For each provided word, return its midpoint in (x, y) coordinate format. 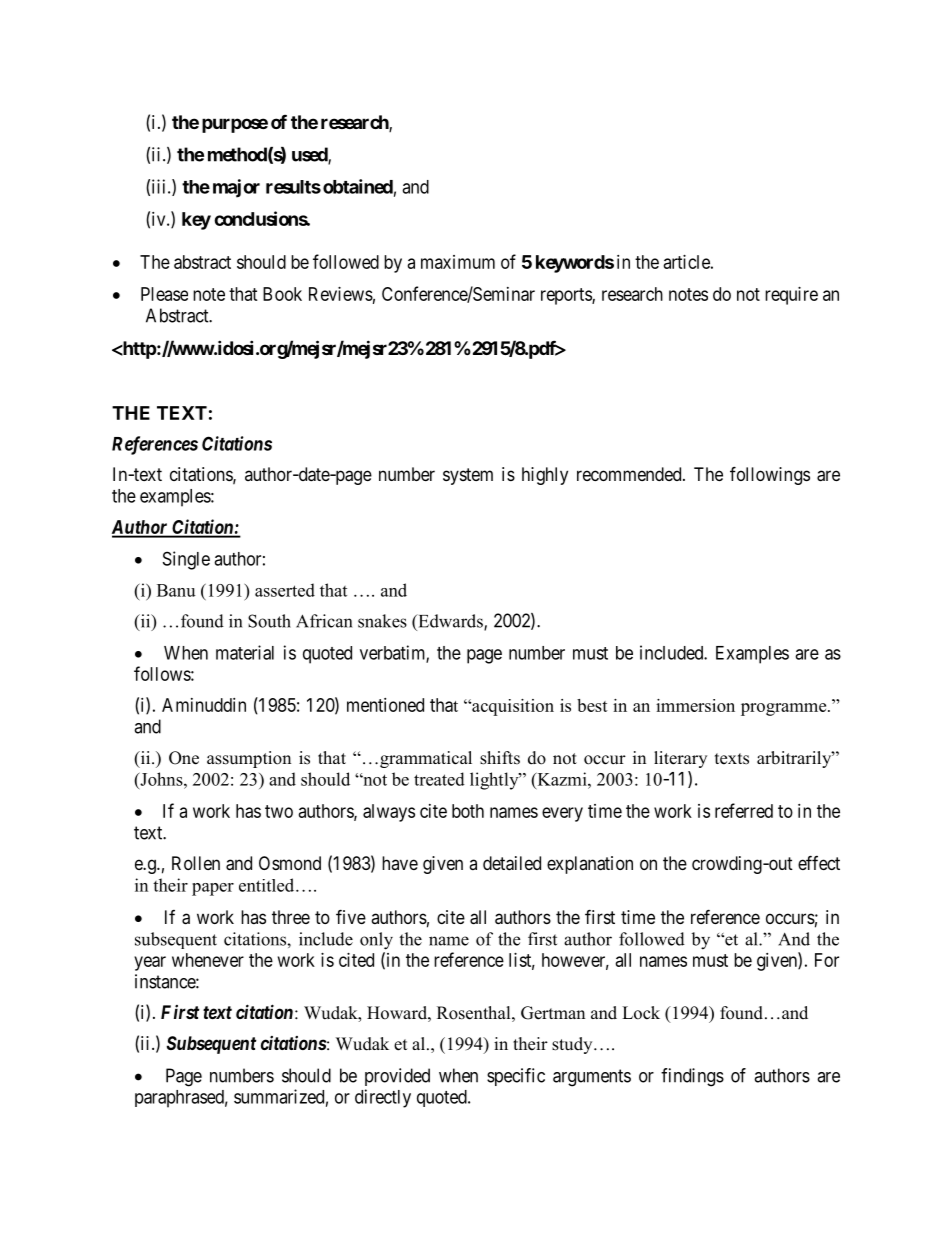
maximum (458, 262)
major (236, 188)
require (791, 296)
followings (770, 475)
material (245, 652)
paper (213, 889)
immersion (695, 705)
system (468, 476)
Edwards (450, 622)
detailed (512, 863)
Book (282, 294)
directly (383, 1098)
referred (744, 810)
